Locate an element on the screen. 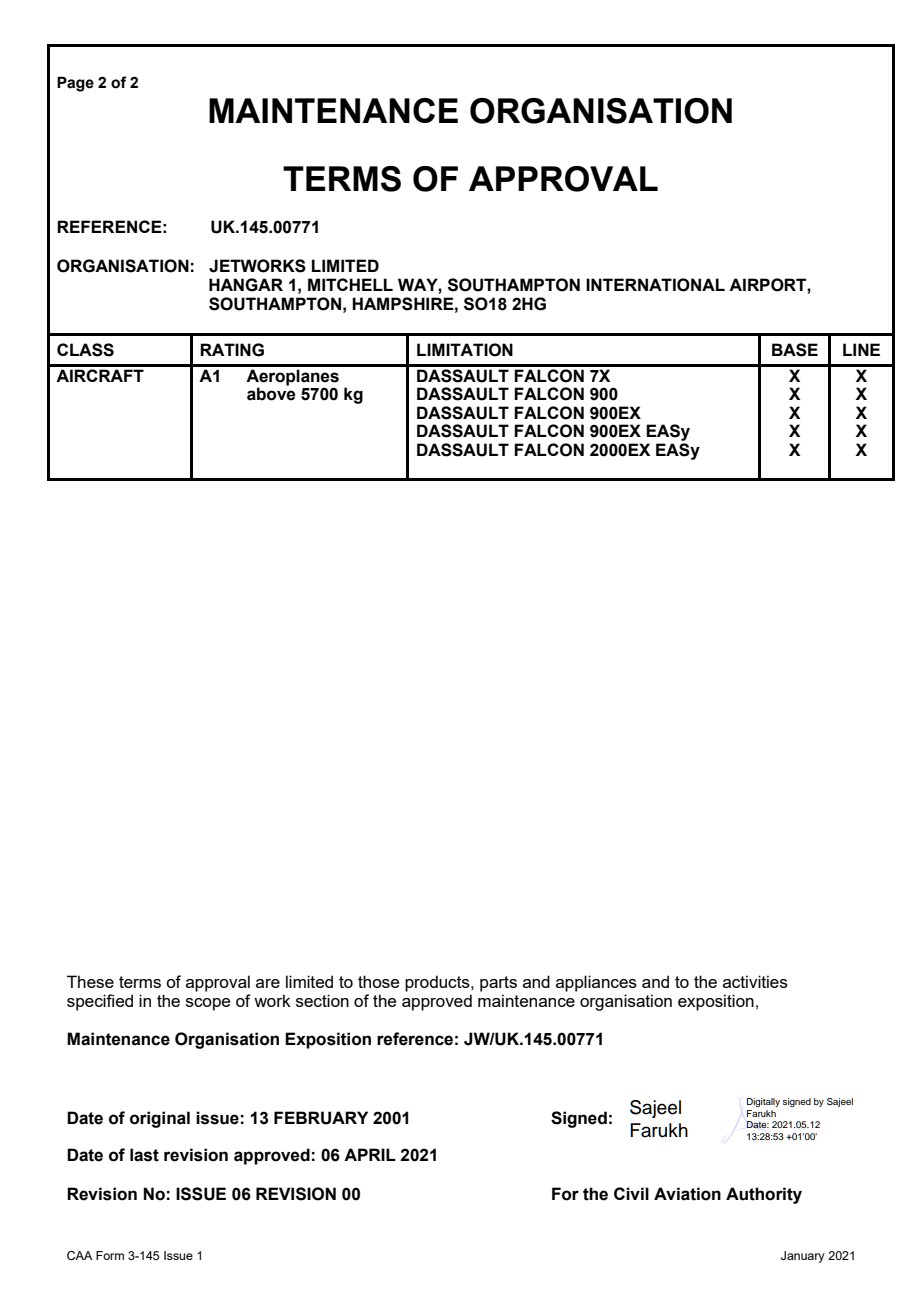 The image size is (924, 1307). Form is located at coordinates (110, 1255).
